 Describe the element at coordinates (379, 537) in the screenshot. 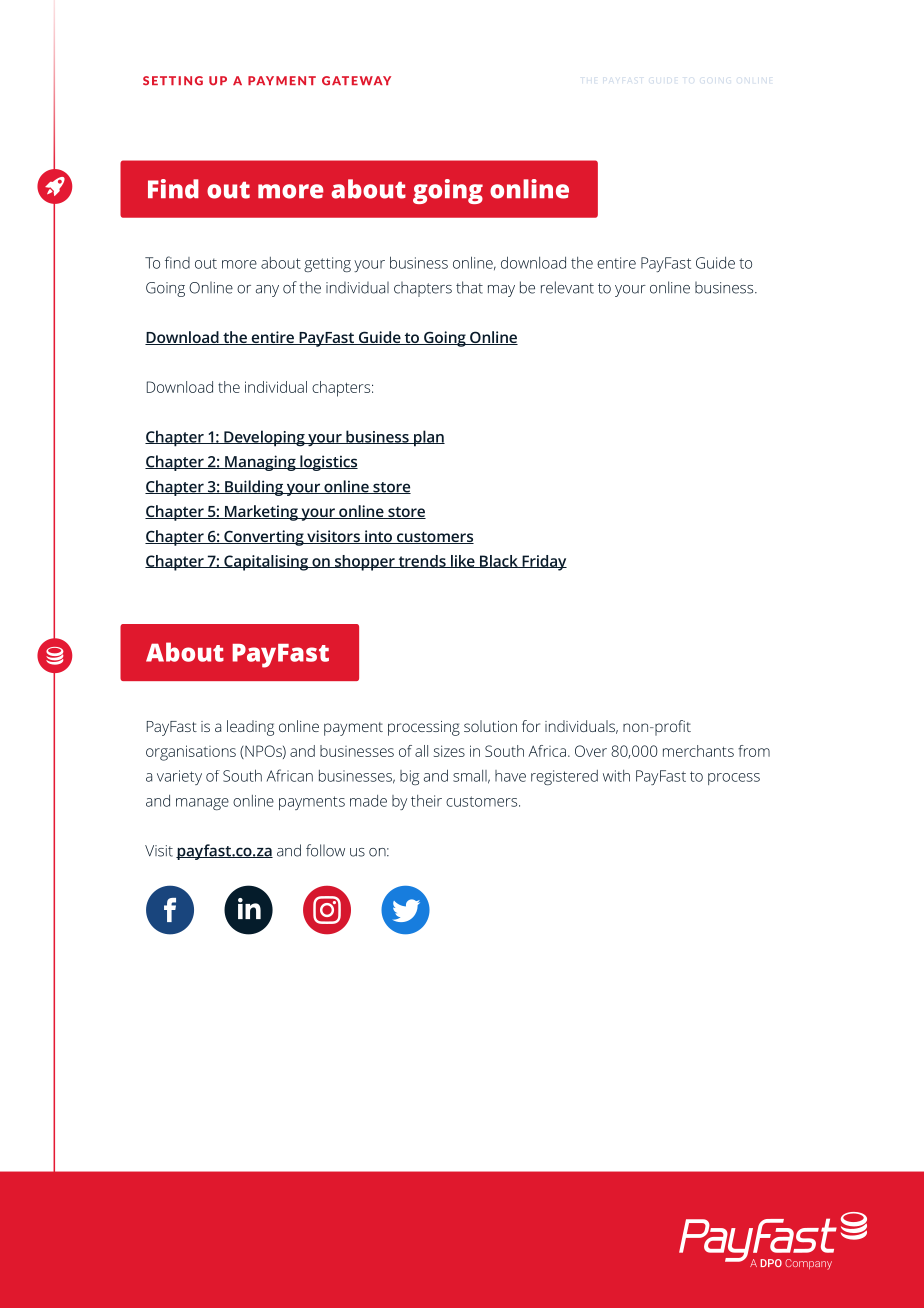

I see `into` at that location.
